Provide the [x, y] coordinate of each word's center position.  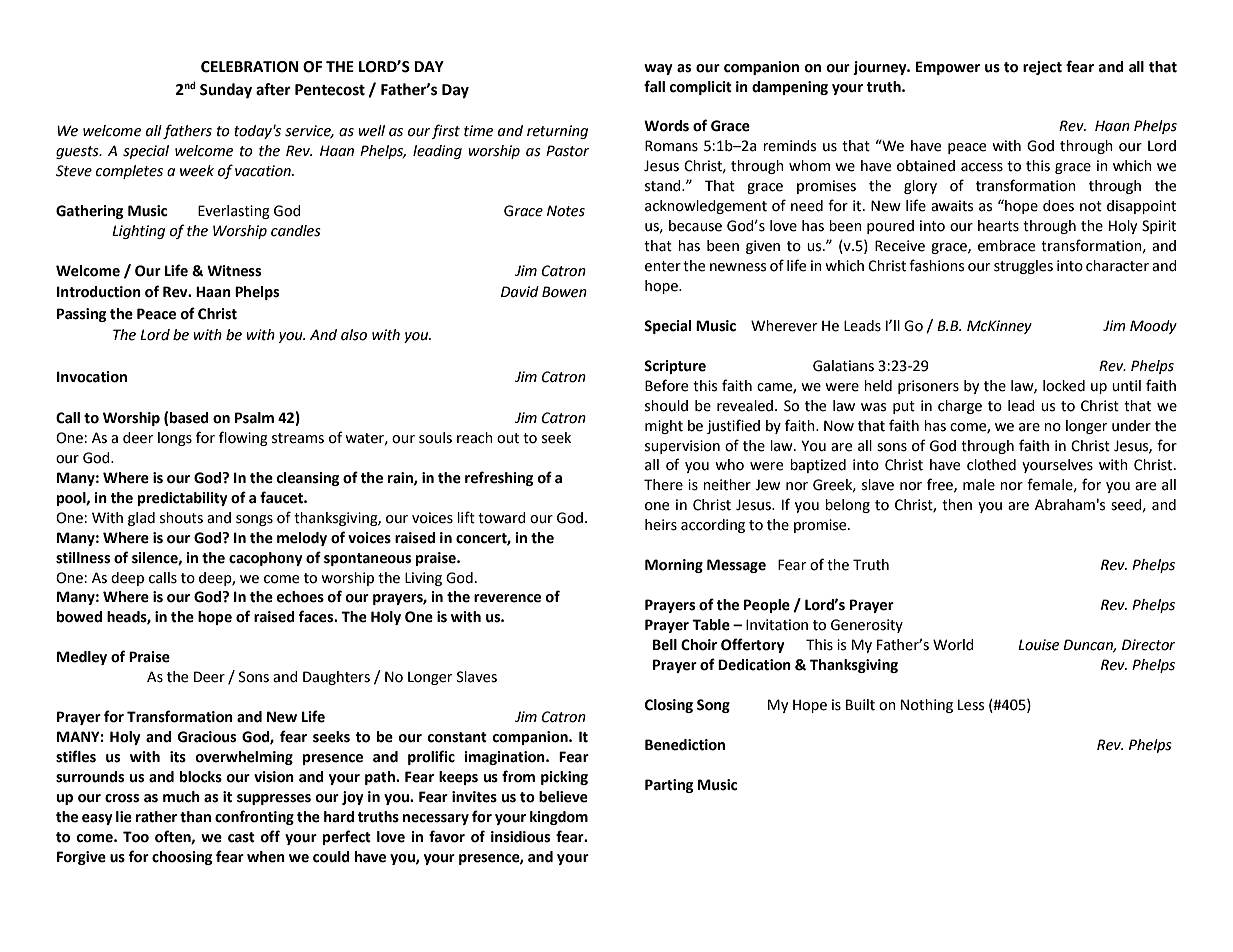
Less [971, 705]
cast [241, 837]
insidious [520, 837]
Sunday [226, 91]
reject [1042, 68]
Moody [1153, 327]
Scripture [675, 367]
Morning [674, 566]
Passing [81, 315]
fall [654, 86]
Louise [1038, 645]
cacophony [266, 559]
